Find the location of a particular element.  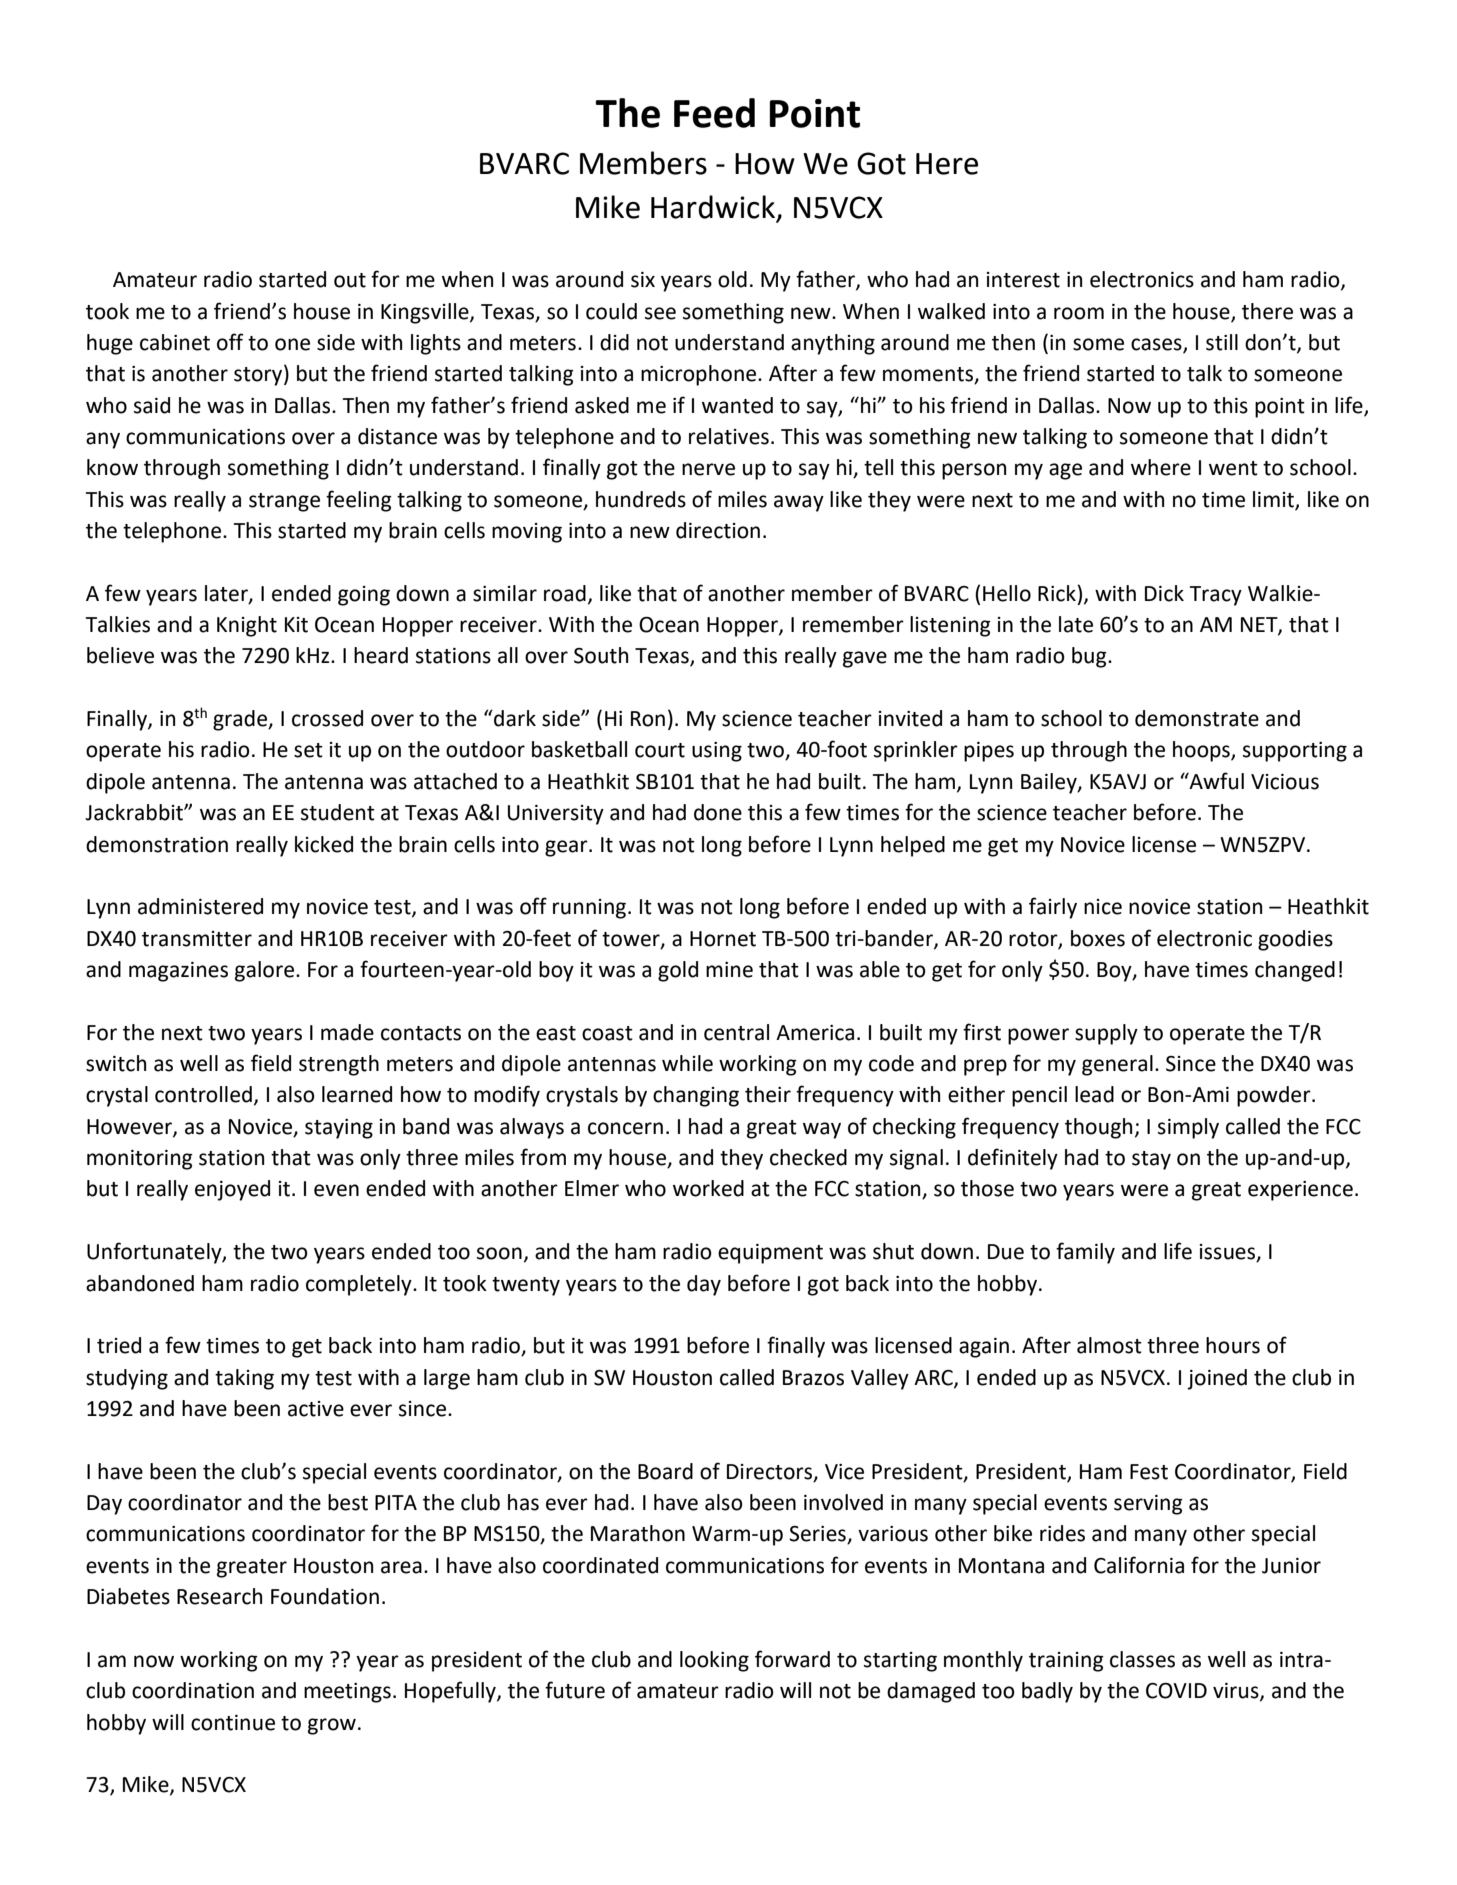

Knight is located at coordinates (247, 626).
